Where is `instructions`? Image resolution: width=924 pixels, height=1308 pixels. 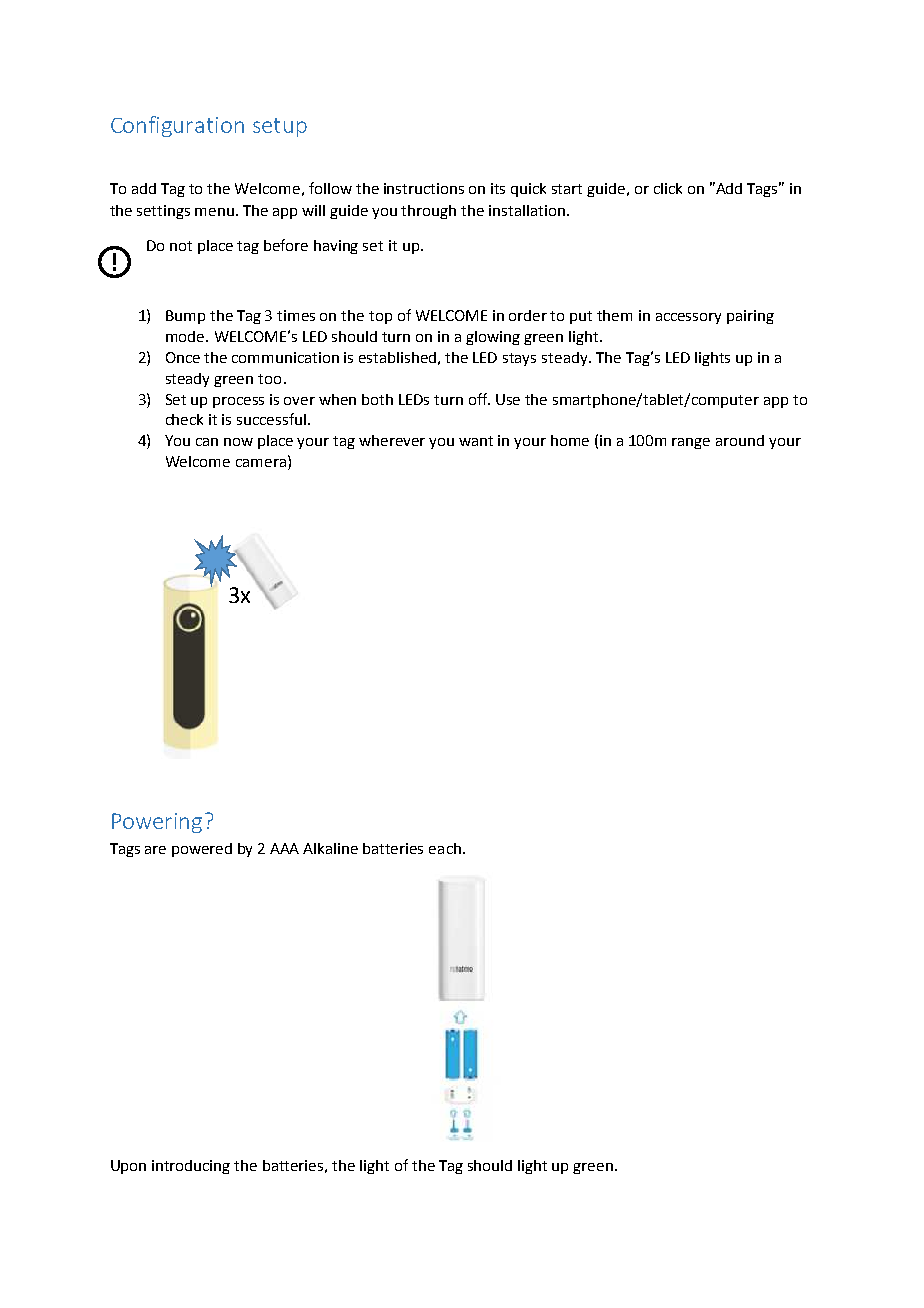
instructions is located at coordinates (424, 188).
